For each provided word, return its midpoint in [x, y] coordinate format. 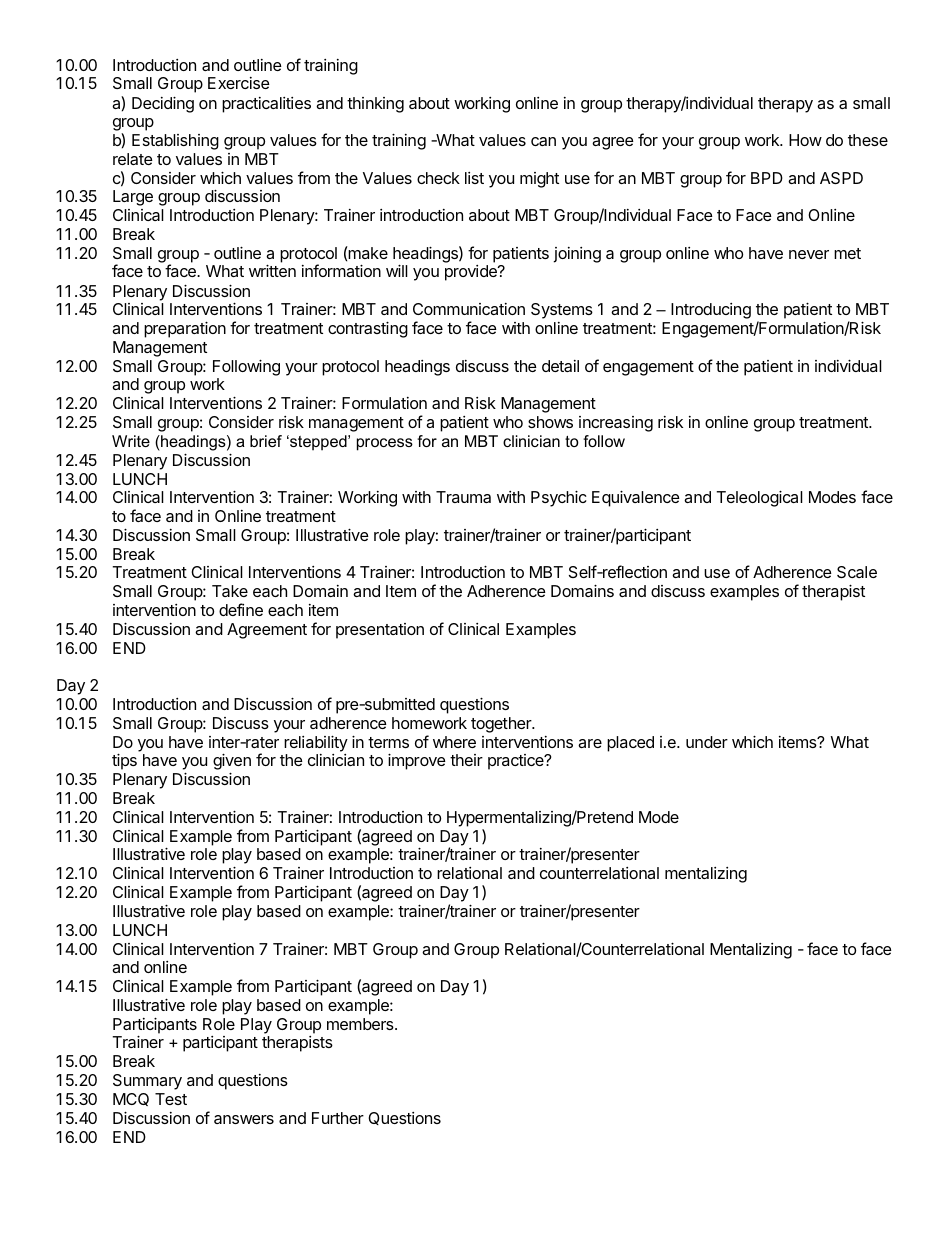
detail [560, 366]
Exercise [239, 83]
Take [230, 591]
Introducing [711, 311]
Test [171, 1099]
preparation [185, 329]
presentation [380, 631]
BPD [767, 178]
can [543, 141]
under [707, 742]
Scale [857, 572]
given [232, 763]
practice [517, 762]
